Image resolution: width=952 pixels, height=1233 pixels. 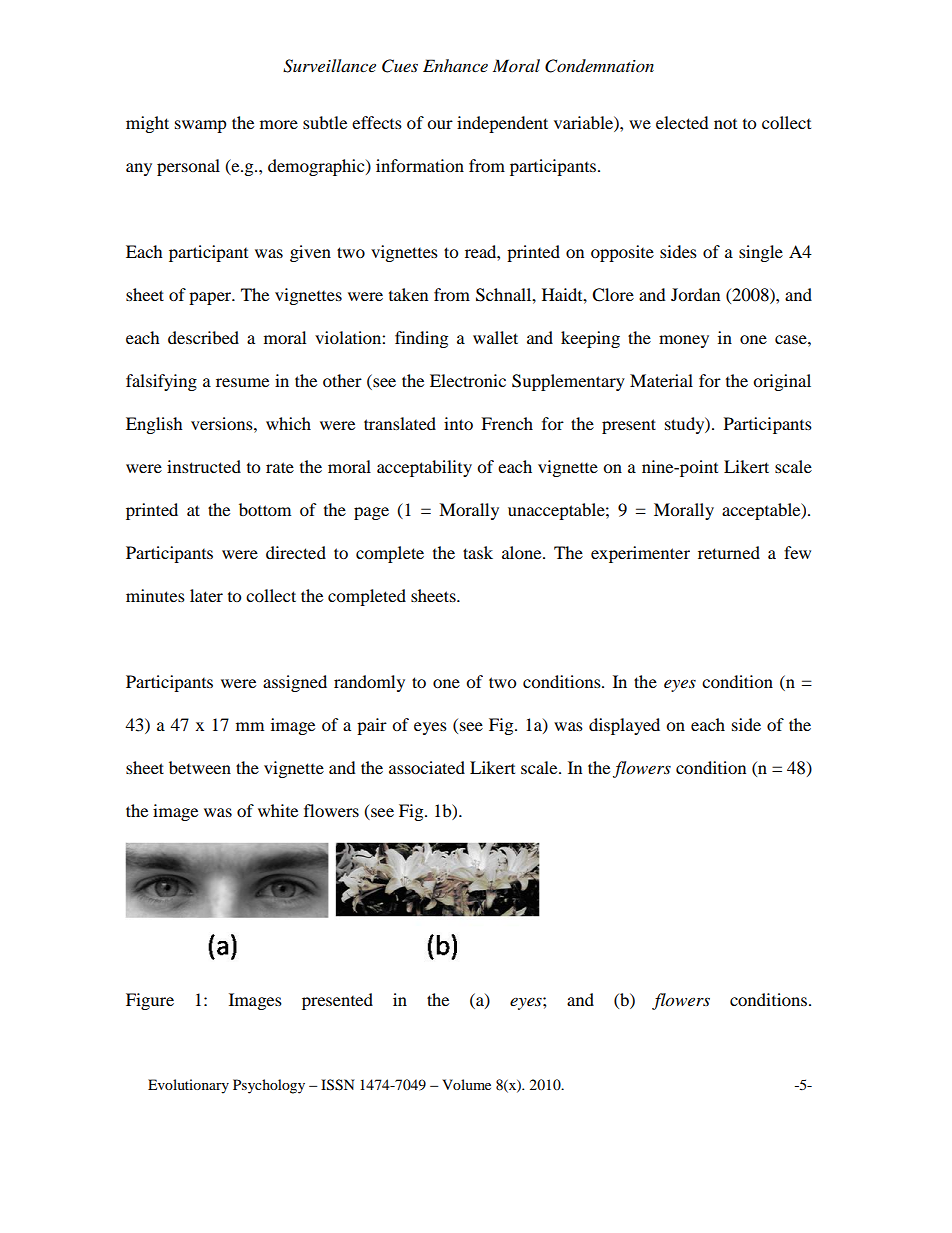 I want to click on Material, so click(x=661, y=380).
